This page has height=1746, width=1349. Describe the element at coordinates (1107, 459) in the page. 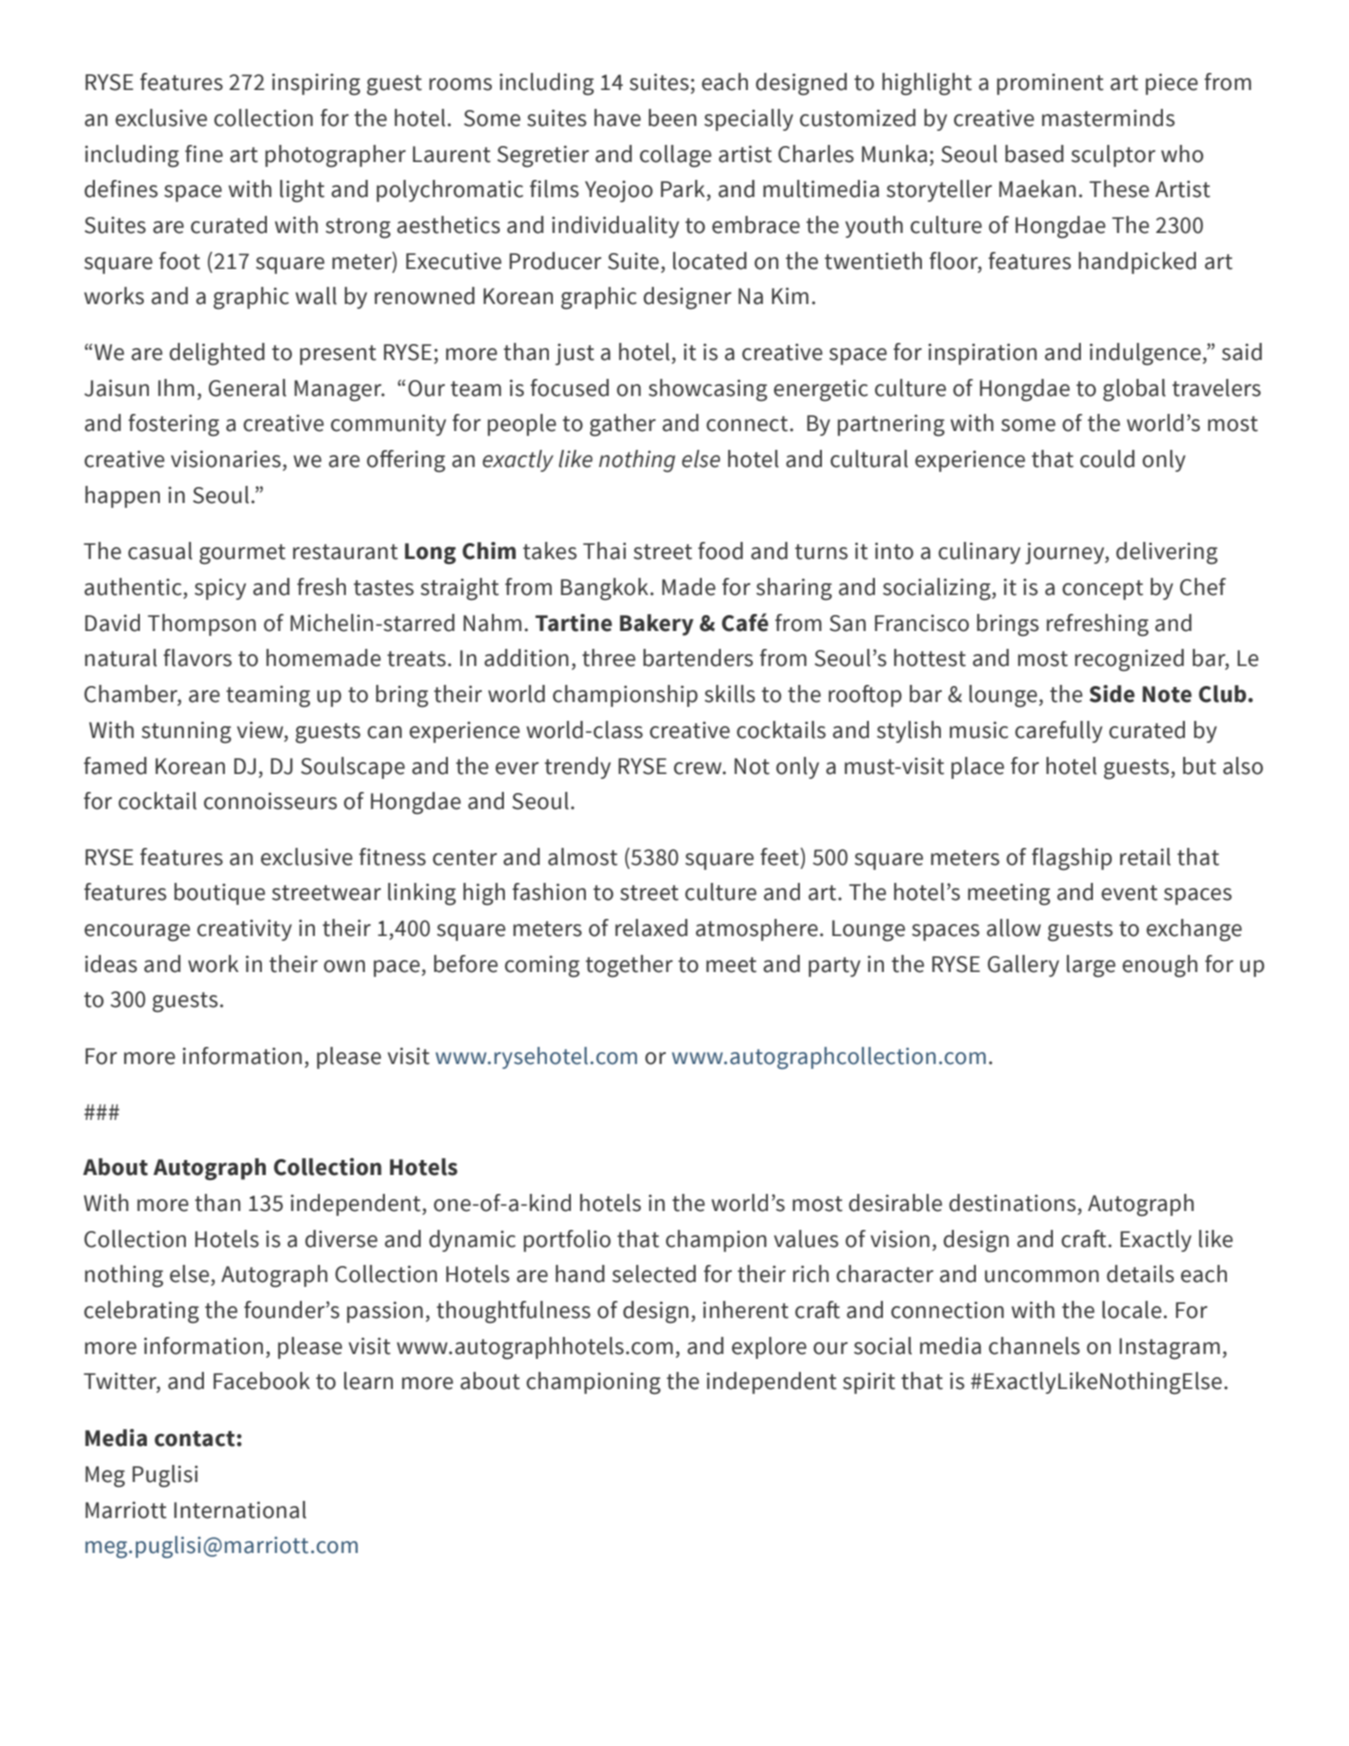

I see `could` at that location.
